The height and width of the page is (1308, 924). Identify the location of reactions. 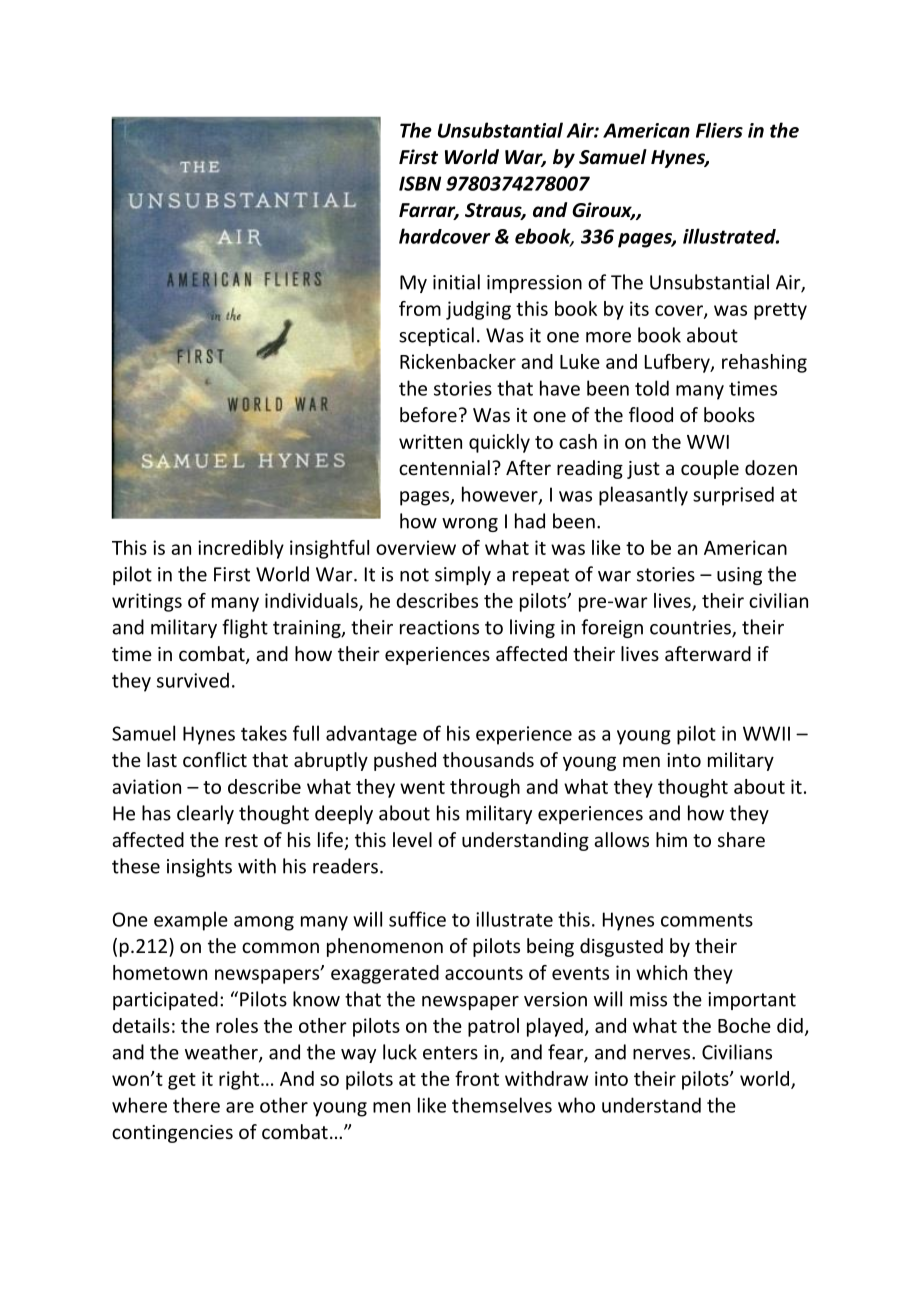
(439, 627).
